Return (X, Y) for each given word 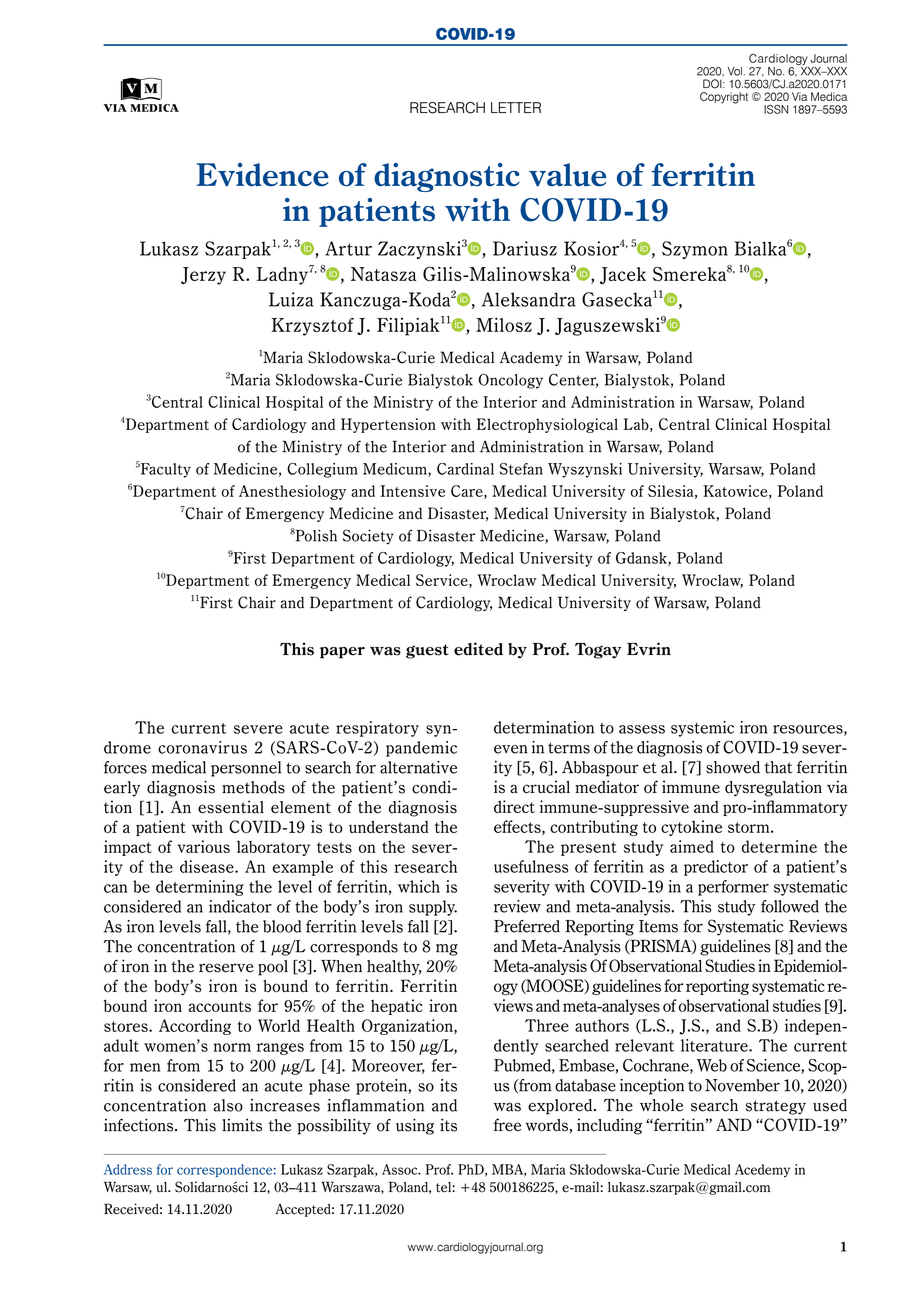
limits (242, 1125)
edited (478, 649)
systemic (702, 729)
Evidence (263, 175)
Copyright (724, 98)
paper (342, 653)
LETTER (516, 107)
